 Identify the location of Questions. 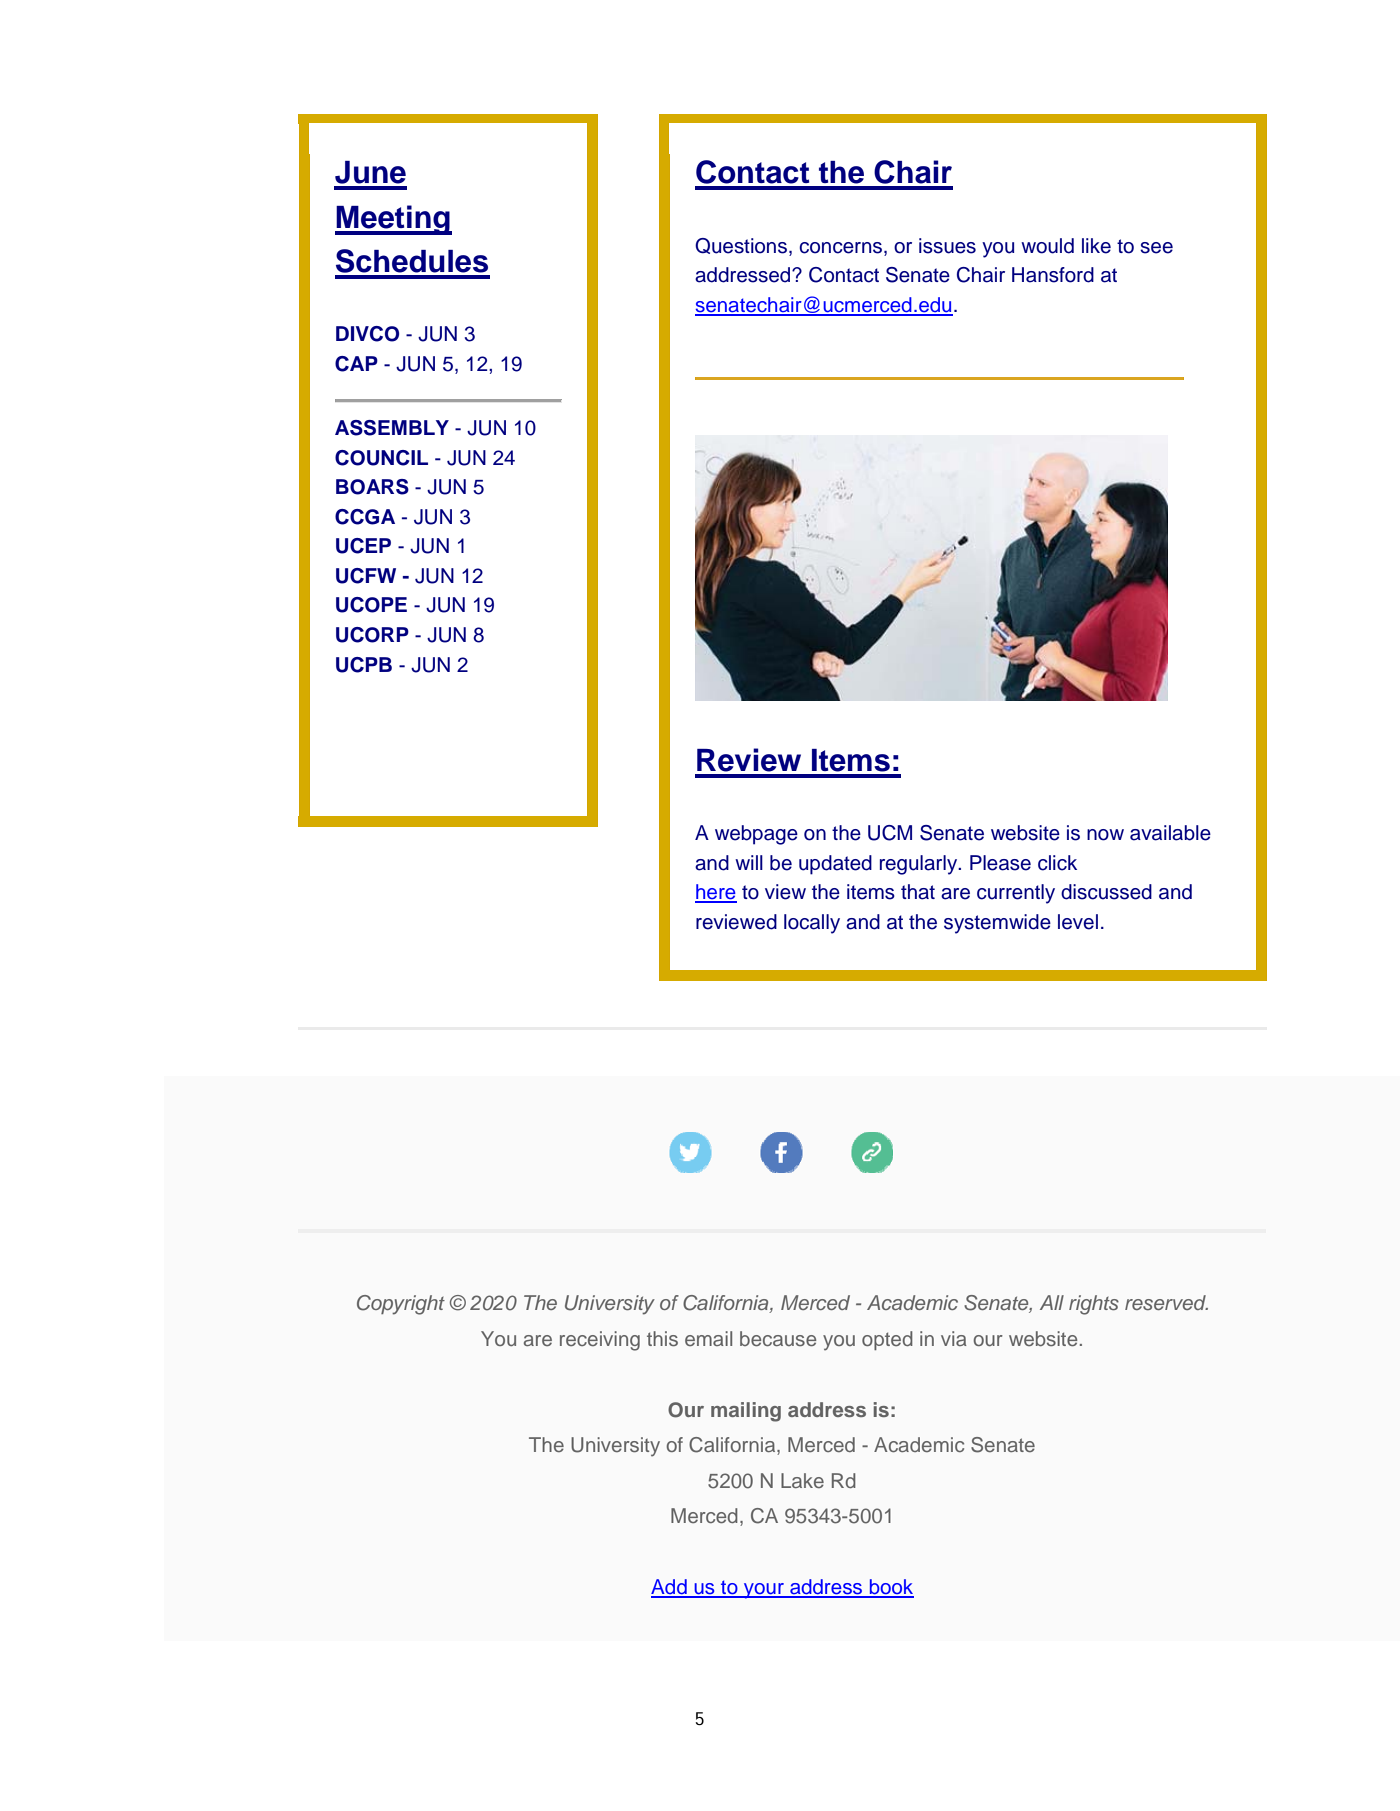
(741, 246).
